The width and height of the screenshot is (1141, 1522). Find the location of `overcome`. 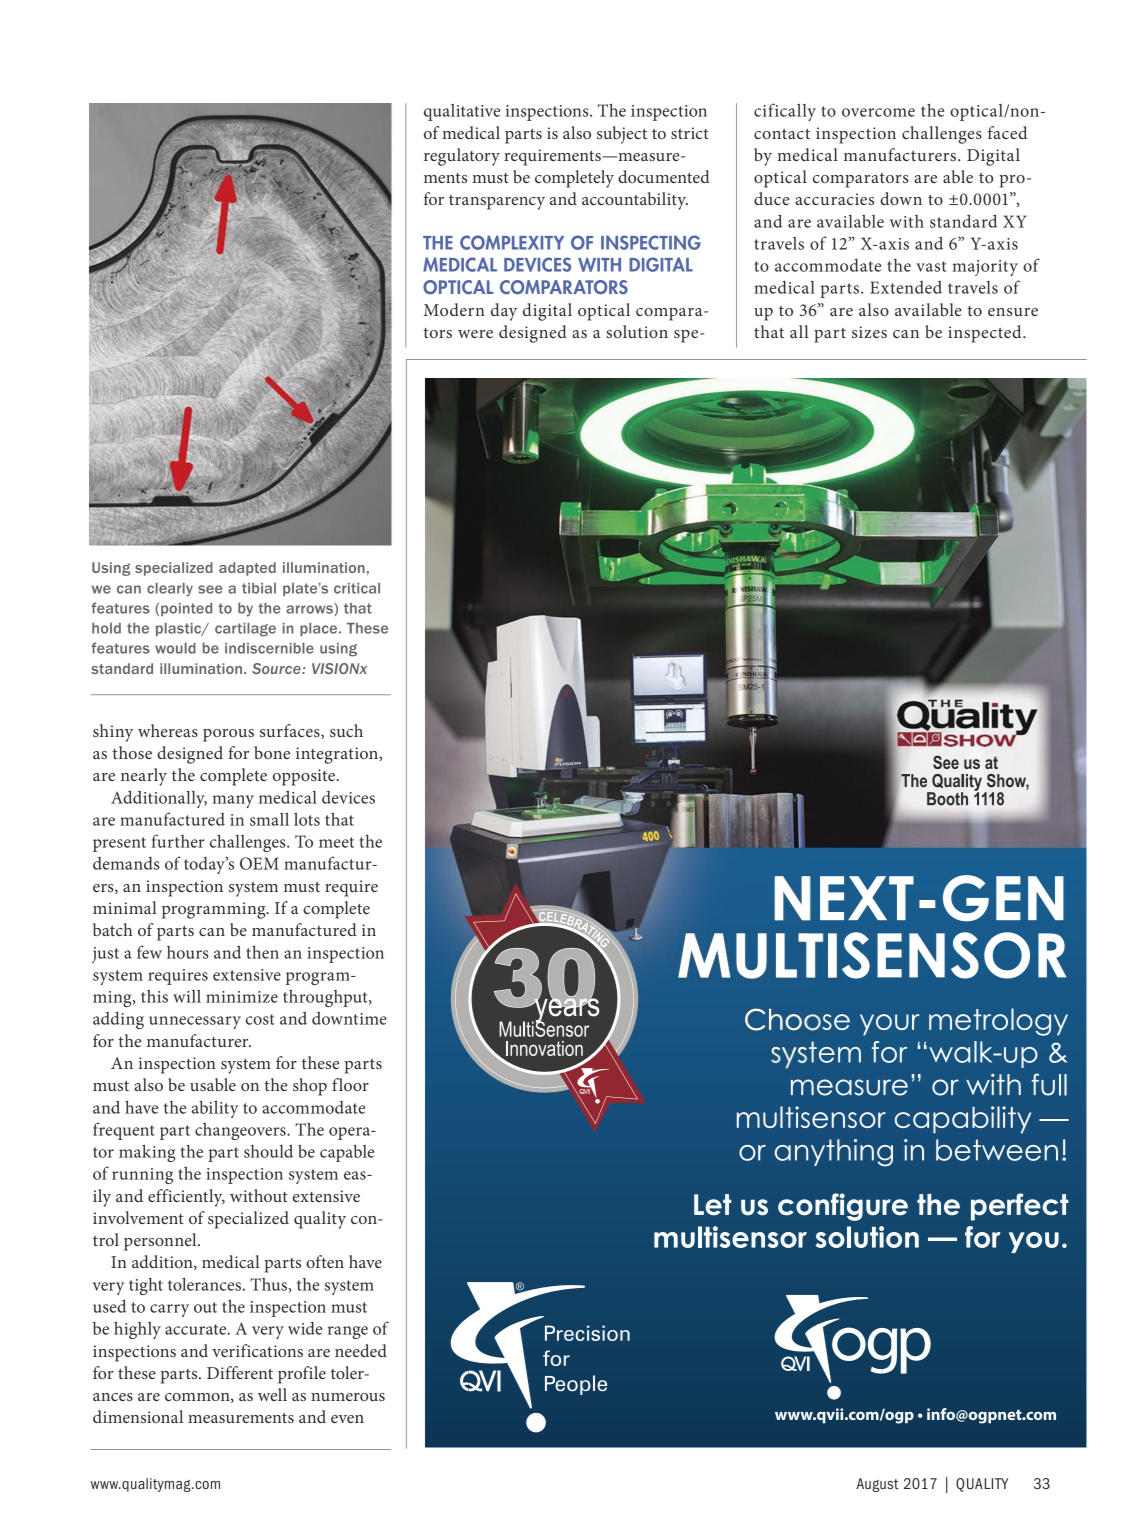

overcome is located at coordinates (878, 112).
